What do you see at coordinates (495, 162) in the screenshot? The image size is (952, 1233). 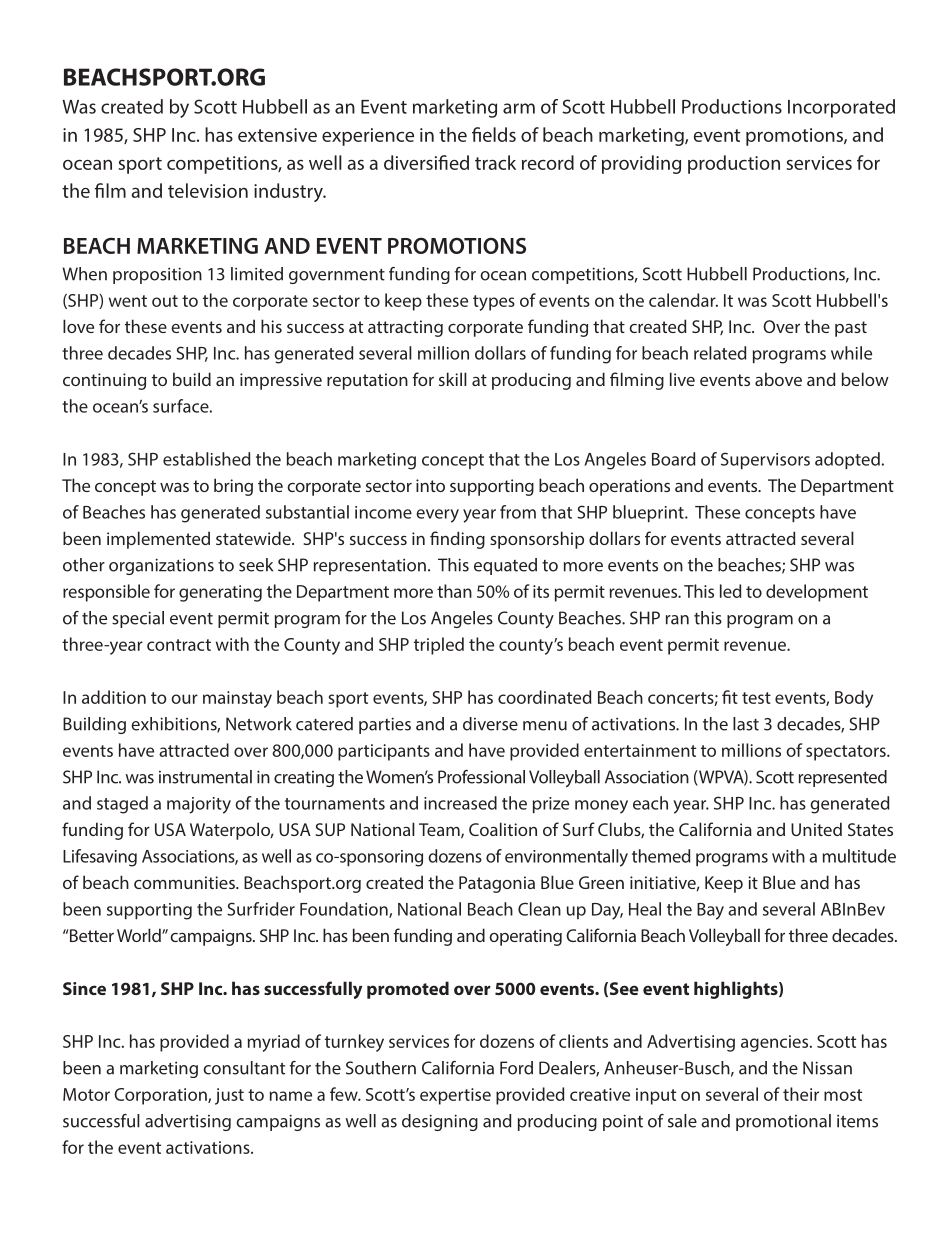 I see `track` at bounding box center [495, 162].
